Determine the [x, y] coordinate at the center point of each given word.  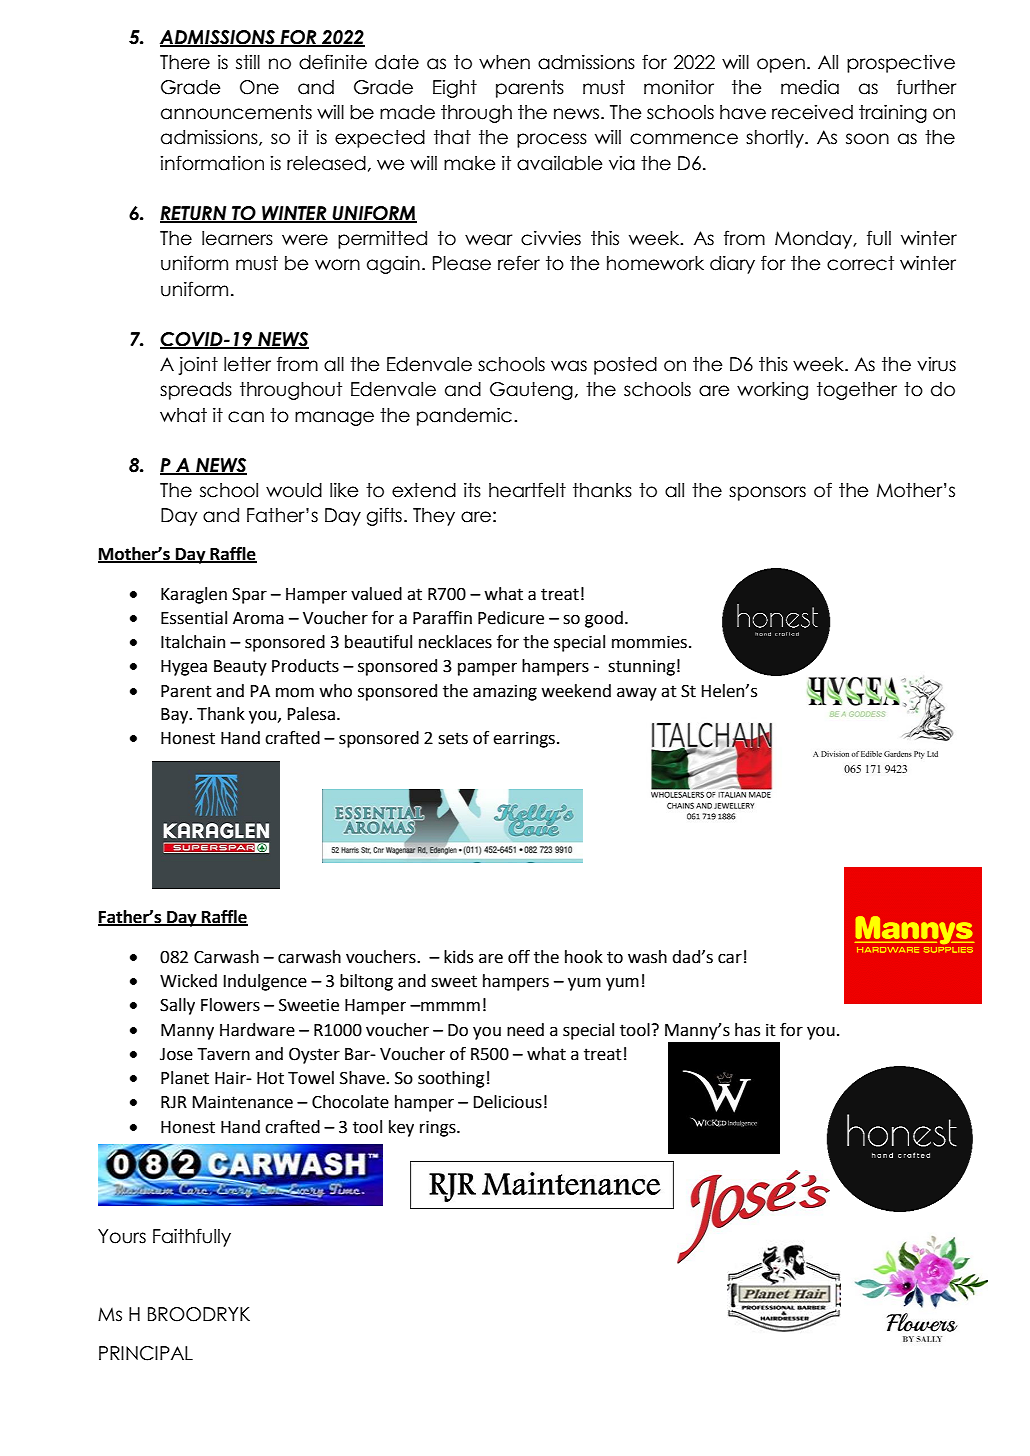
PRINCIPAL [146, 1353]
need [525, 1030]
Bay [176, 716]
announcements [236, 112]
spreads [196, 391]
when [504, 62]
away [637, 694]
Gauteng [531, 391]
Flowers [230, 1005]
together [857, 391]
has [747, 1030]
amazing [505, 693]
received [812, 112]
